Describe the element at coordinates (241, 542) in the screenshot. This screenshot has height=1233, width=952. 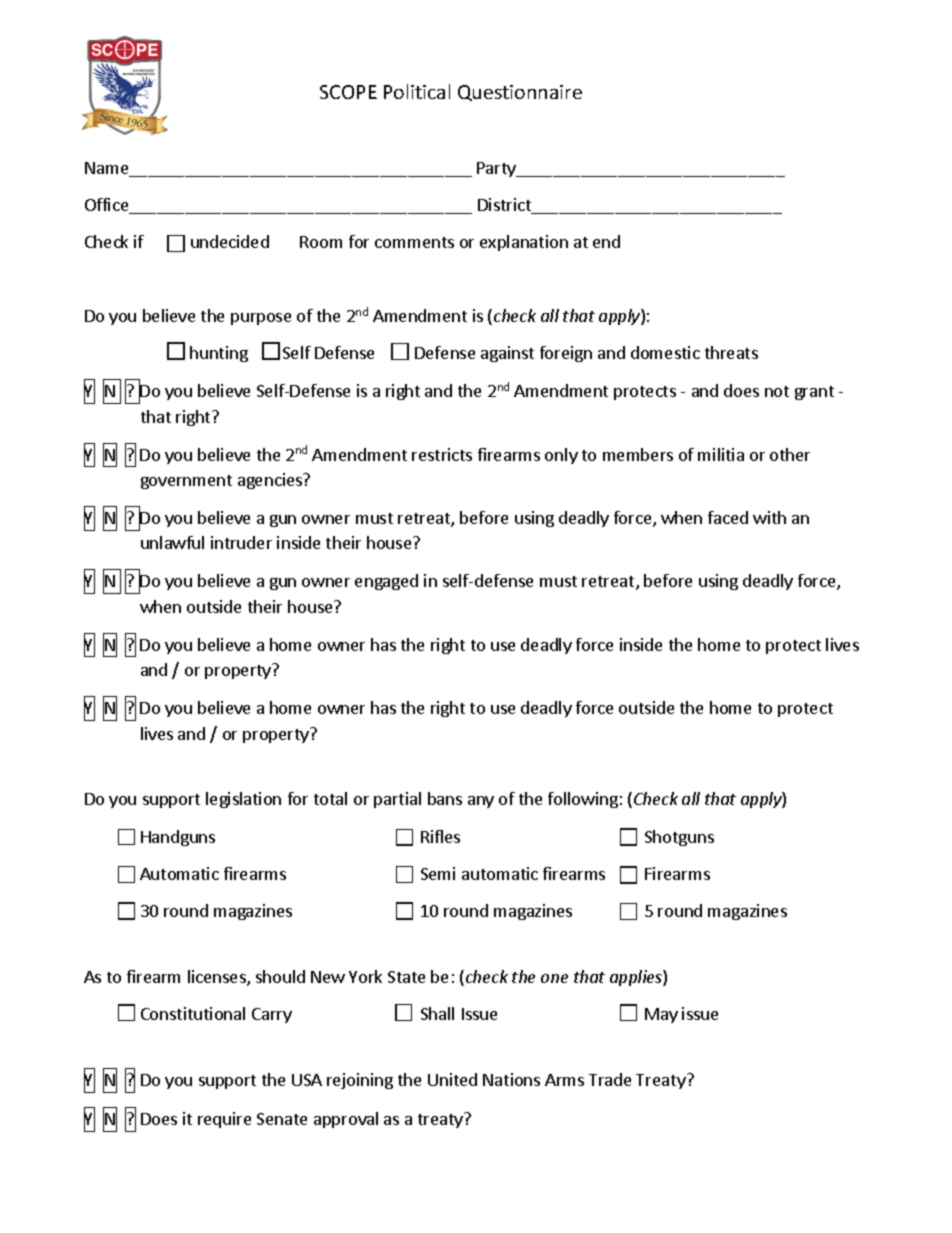
I see `intruder` at that location.
